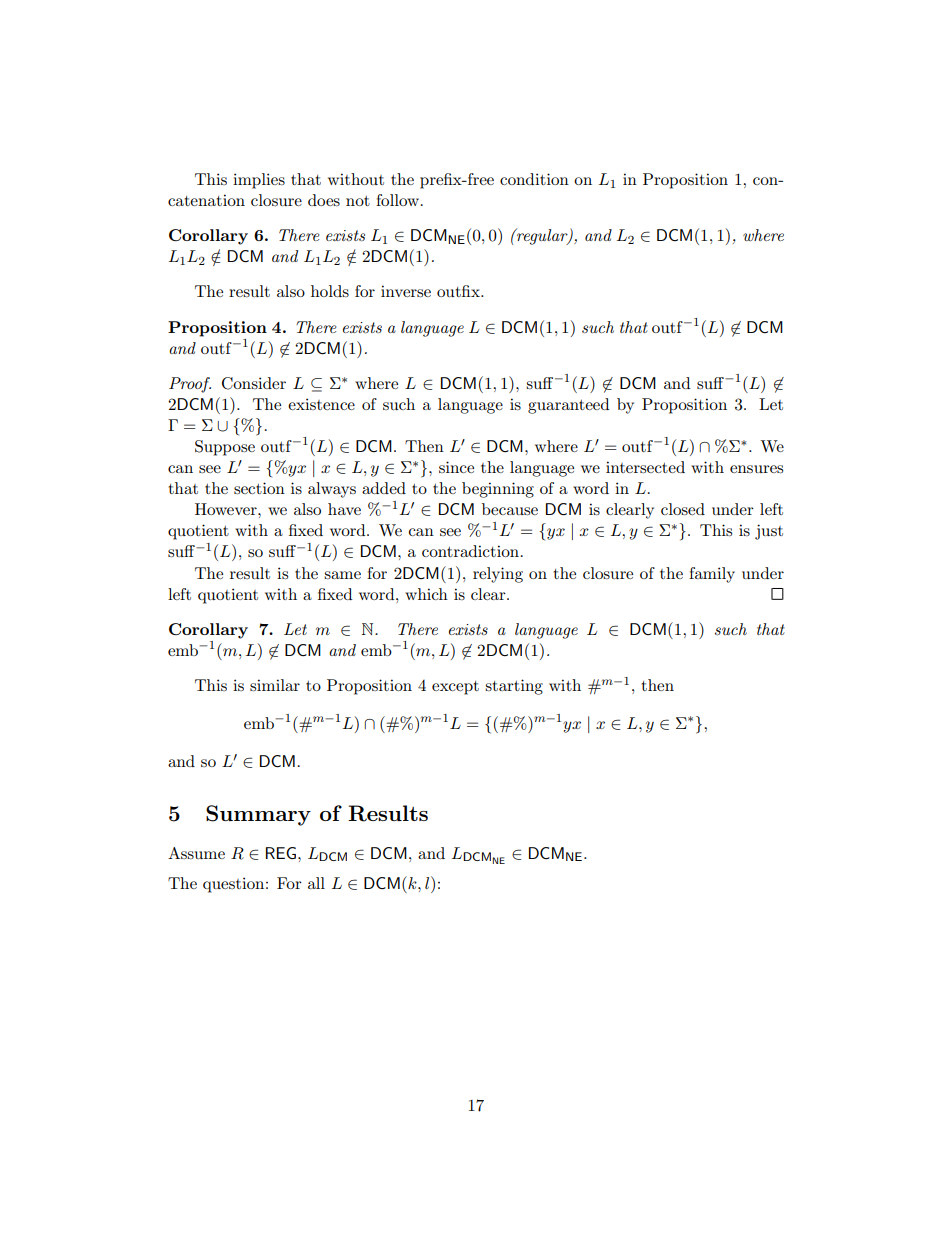  What do you see at coordinates (645, 467) in the screenshot?
I see `intersected` at bounding box center [645, 467].
